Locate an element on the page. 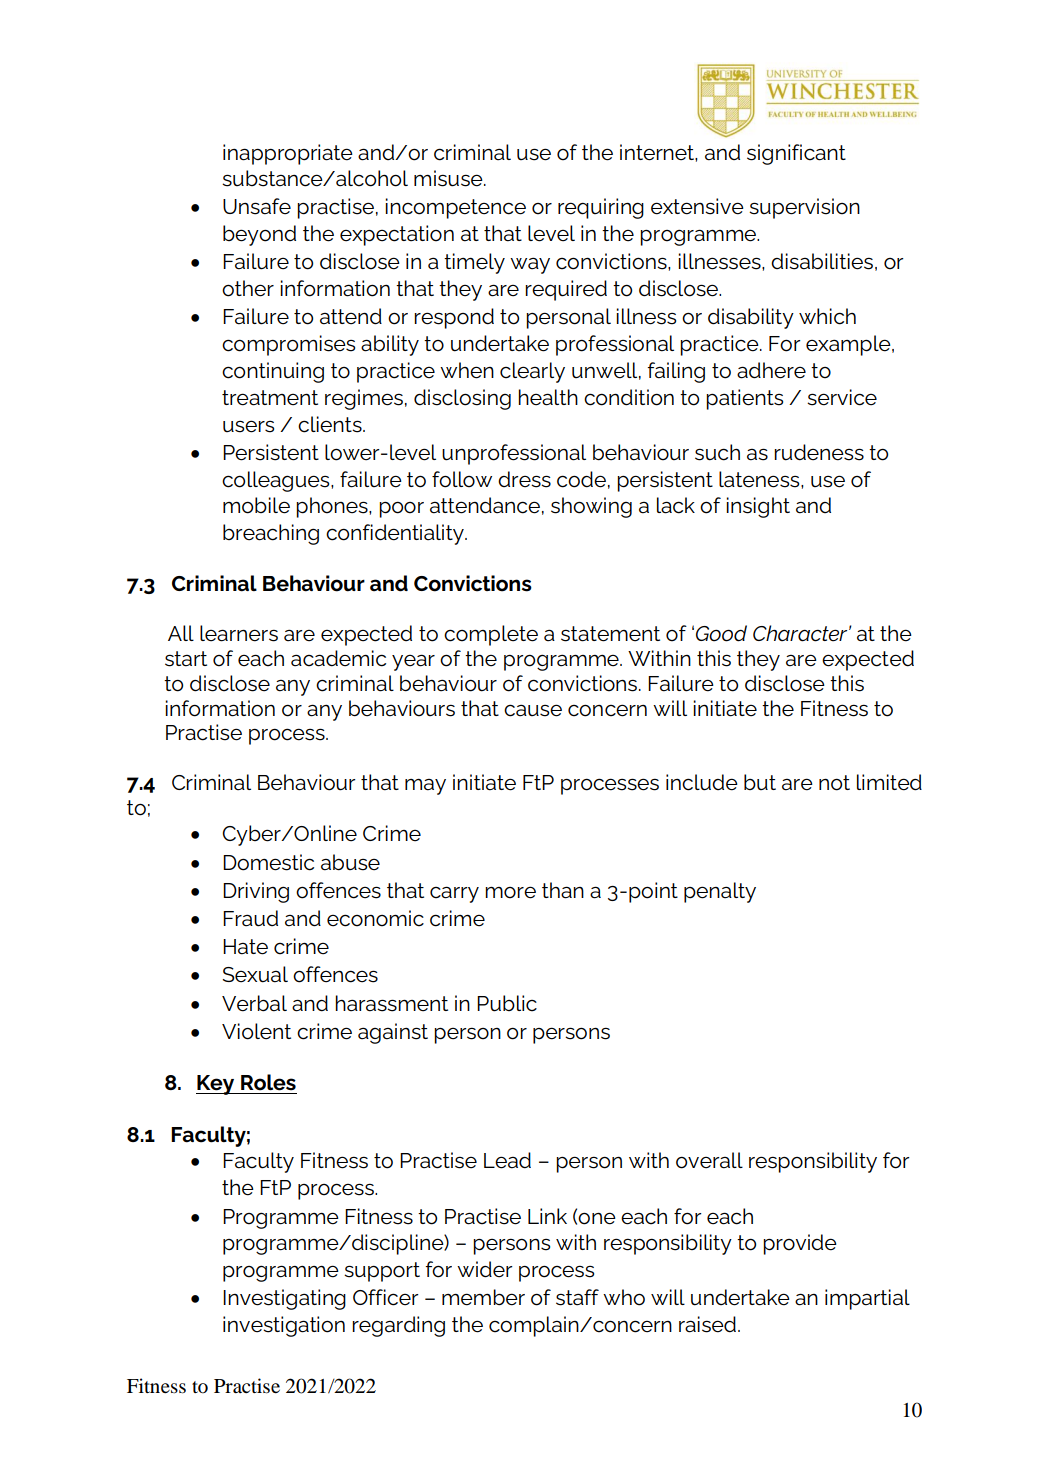 Image resolution: width=1049 pixels, height=1484 pixels. academic is located at coordinates (338, 658).
